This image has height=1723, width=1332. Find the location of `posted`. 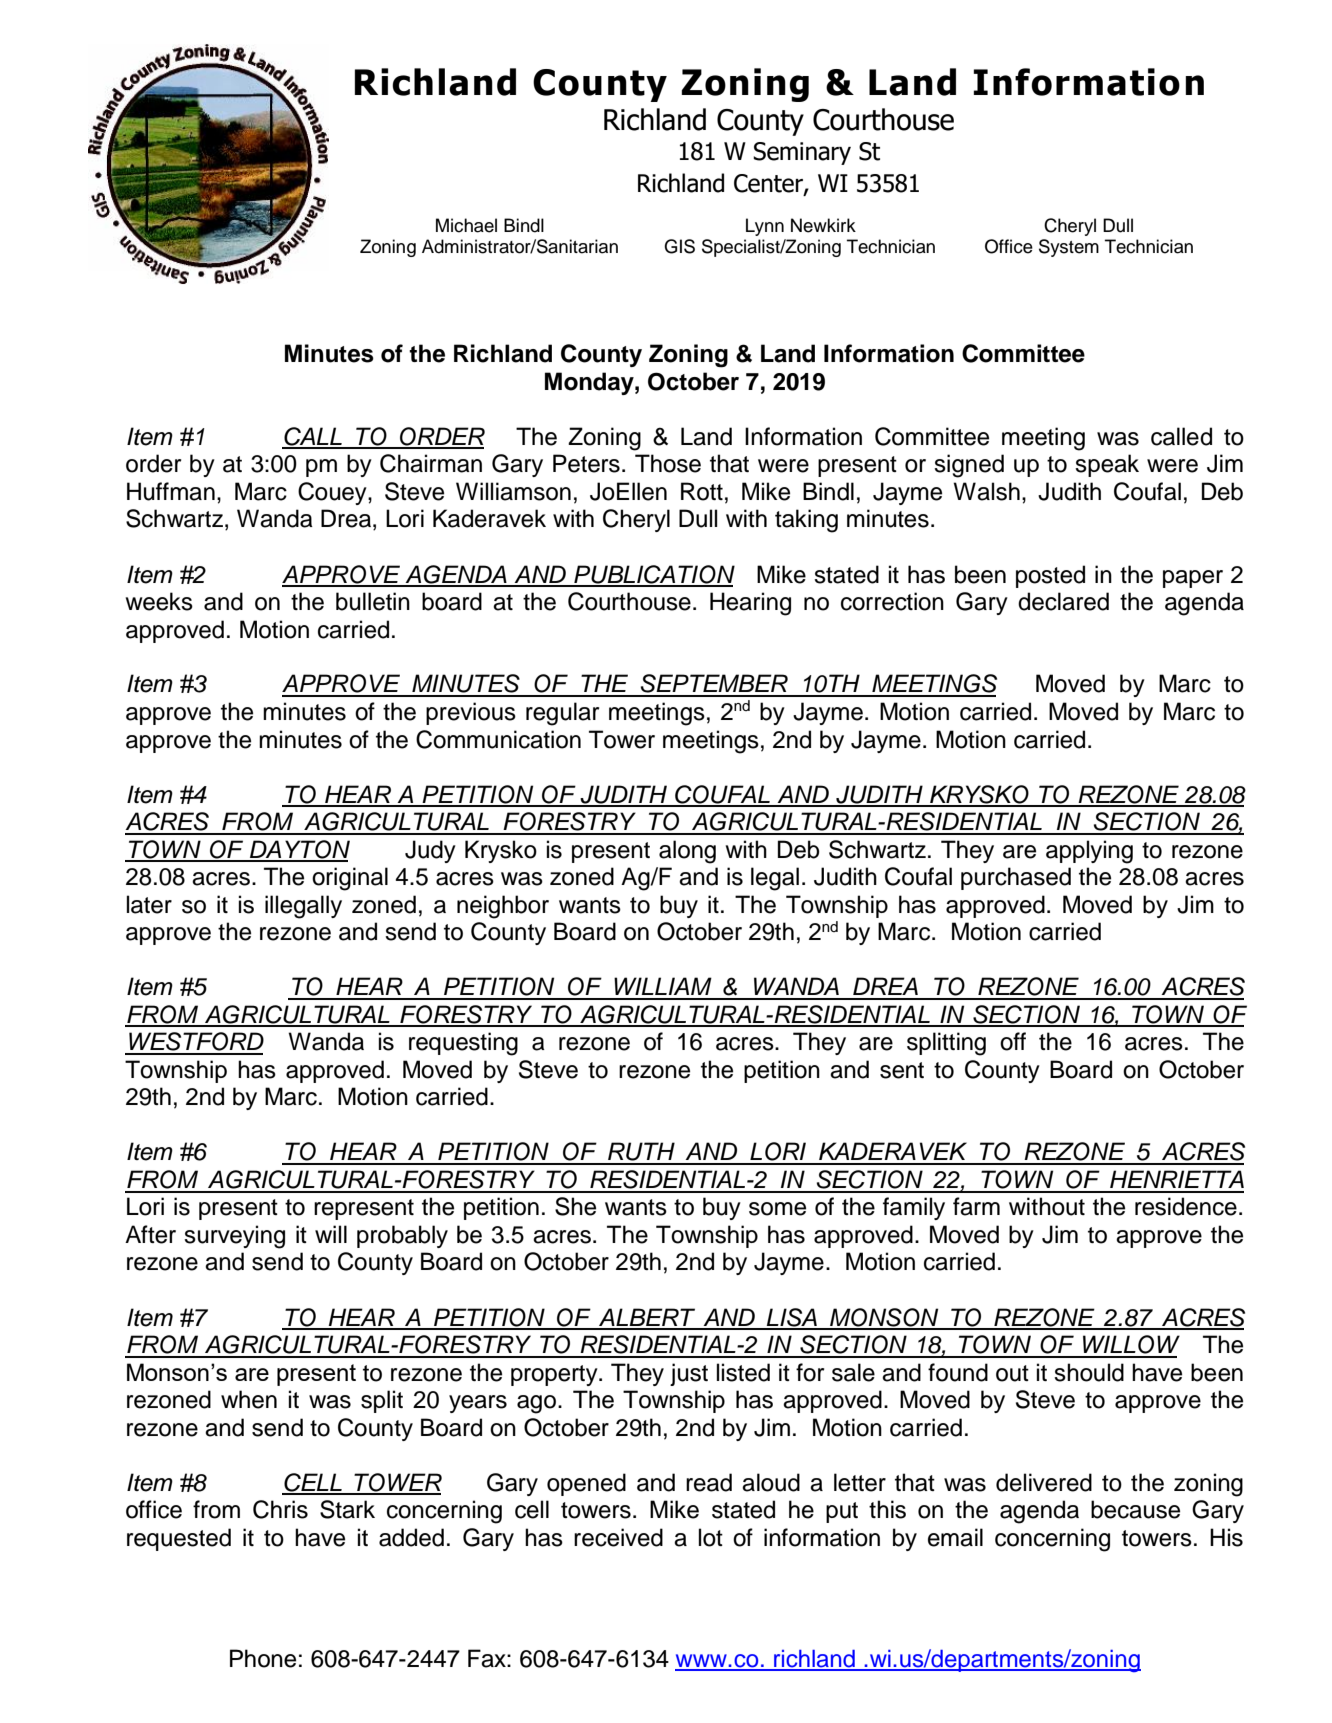

posted is located at coordinates (1050, 576).
